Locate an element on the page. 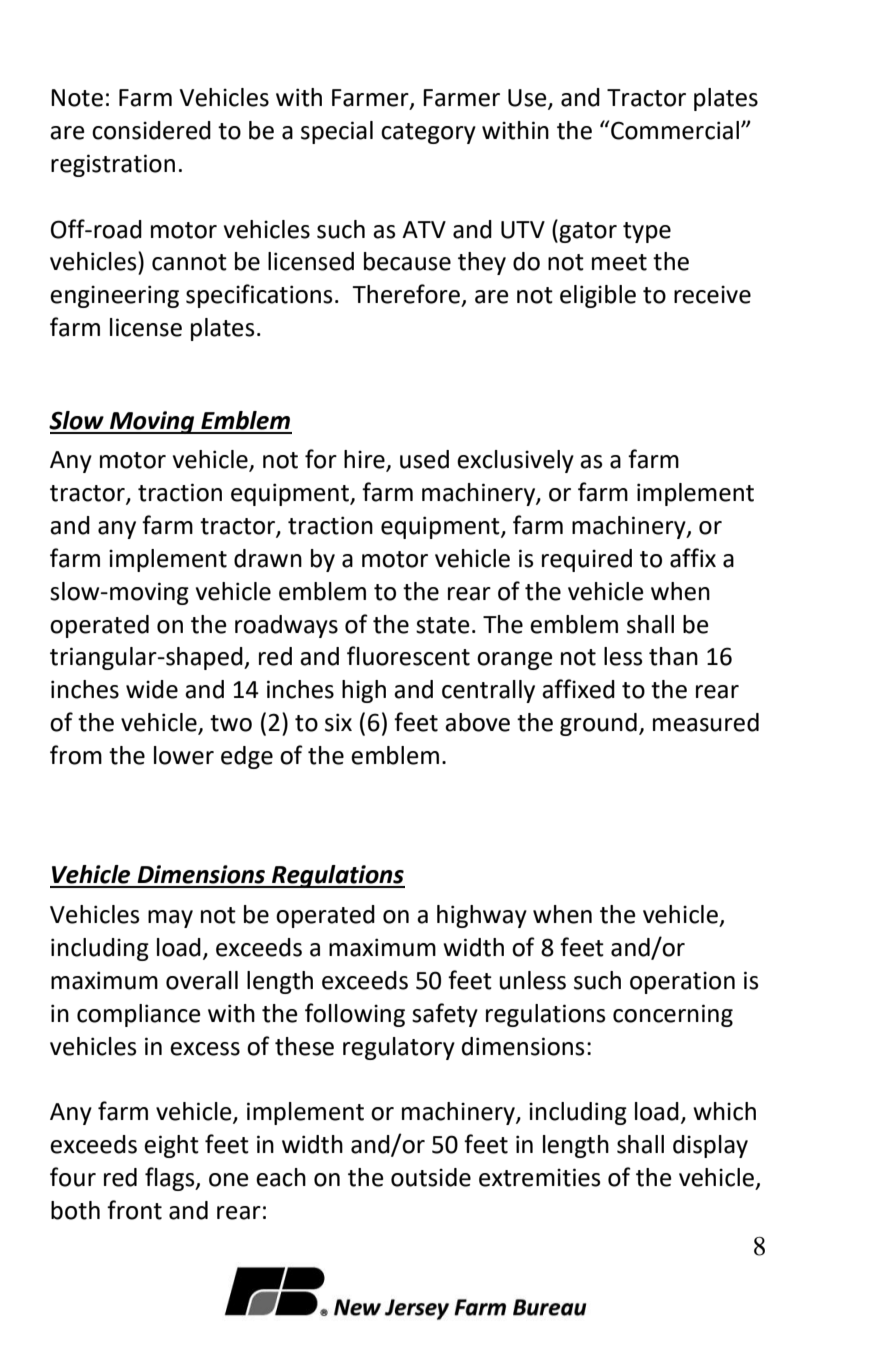 The width and height of the page is (887, 1372). eligible is located at coordinates (598, 296).
